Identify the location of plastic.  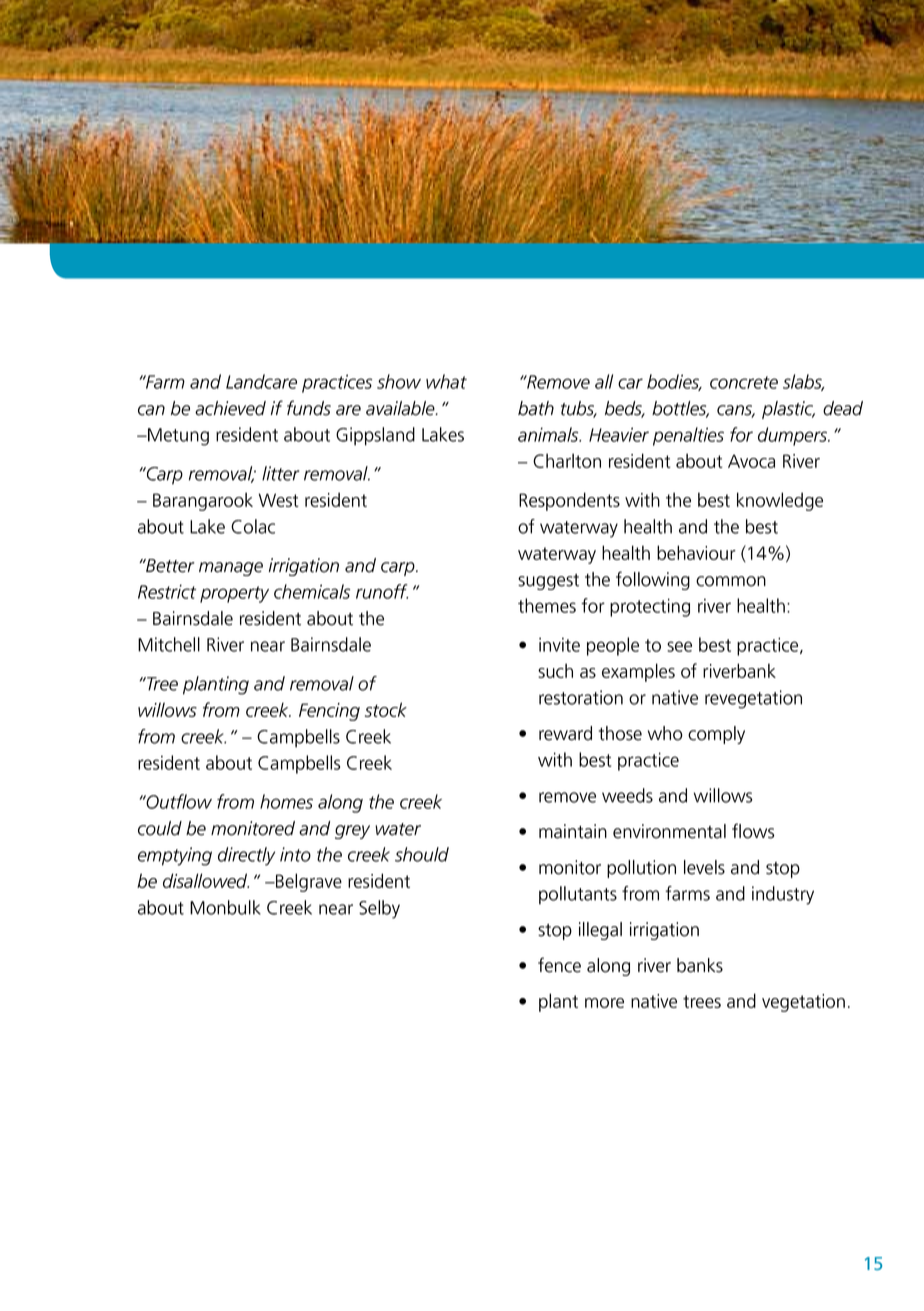
(788, 410).
